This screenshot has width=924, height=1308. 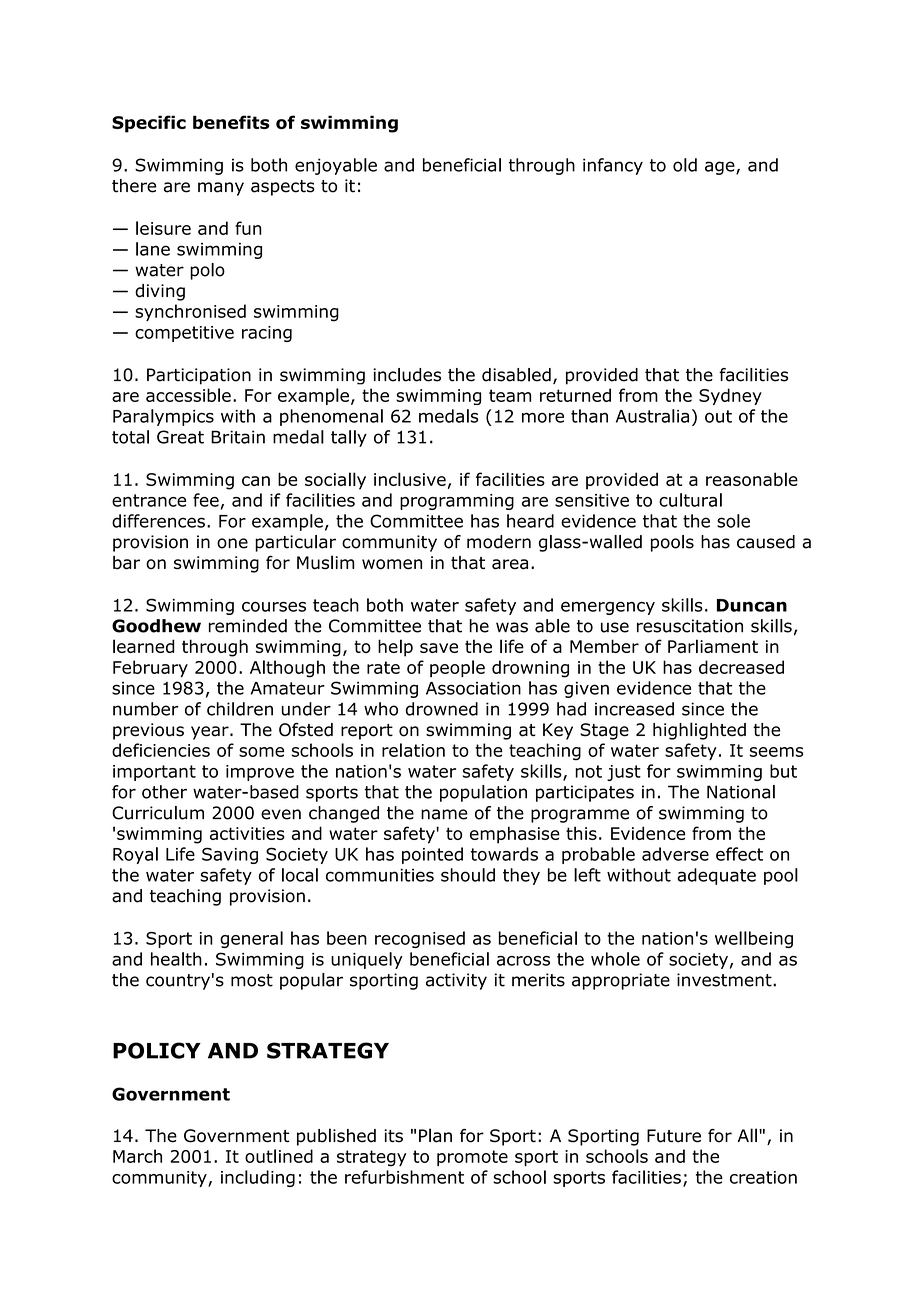 What do you see at coordinates (248, 626) in the screenshot?
I see `reminded` at bounding box center [248, 626].
